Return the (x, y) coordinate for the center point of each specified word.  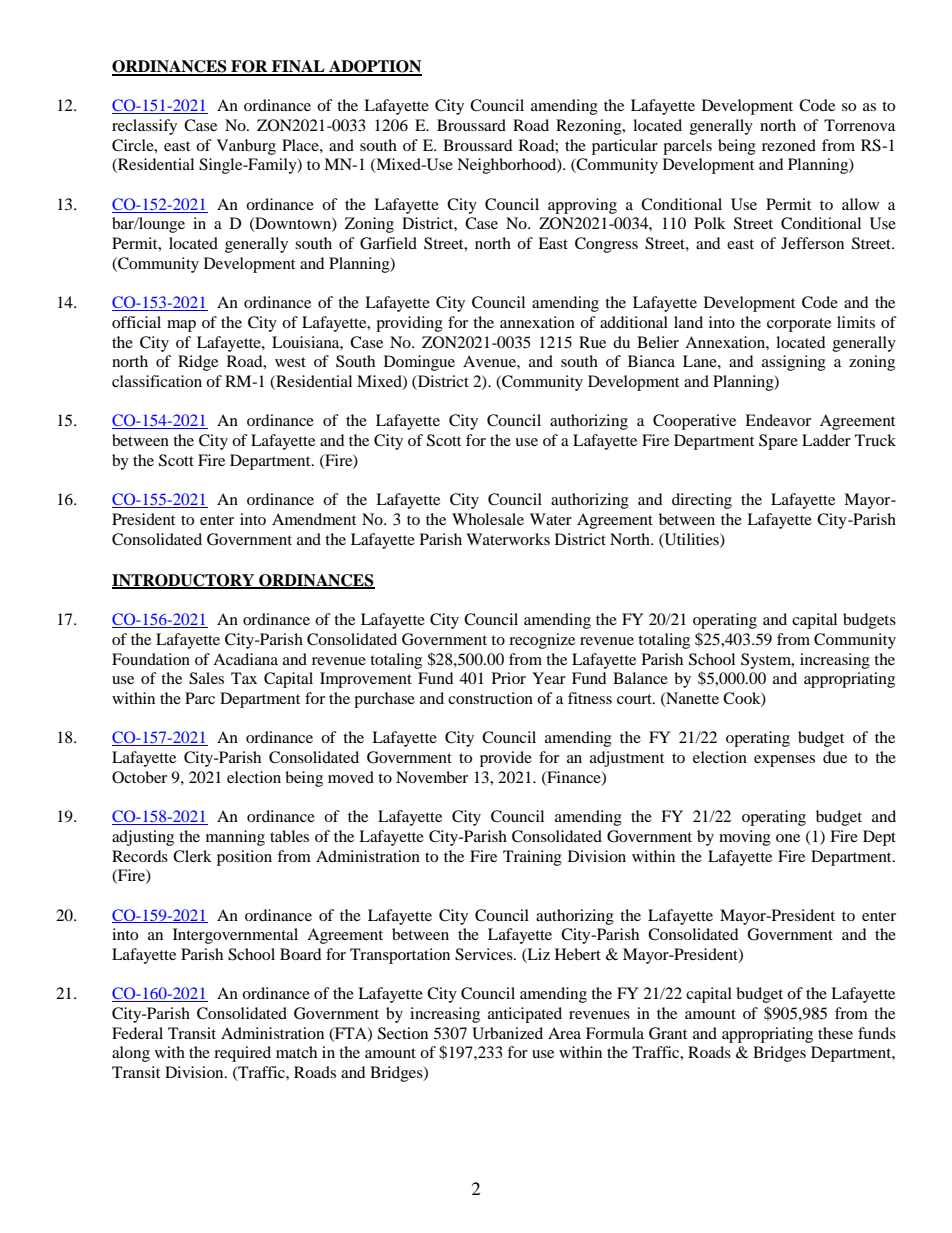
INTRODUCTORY (184, 581)
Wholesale (488, 519)
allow (860, 204)
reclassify (144, 127)
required (242, 1054)
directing (702, 501)
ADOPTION (374, 67)
